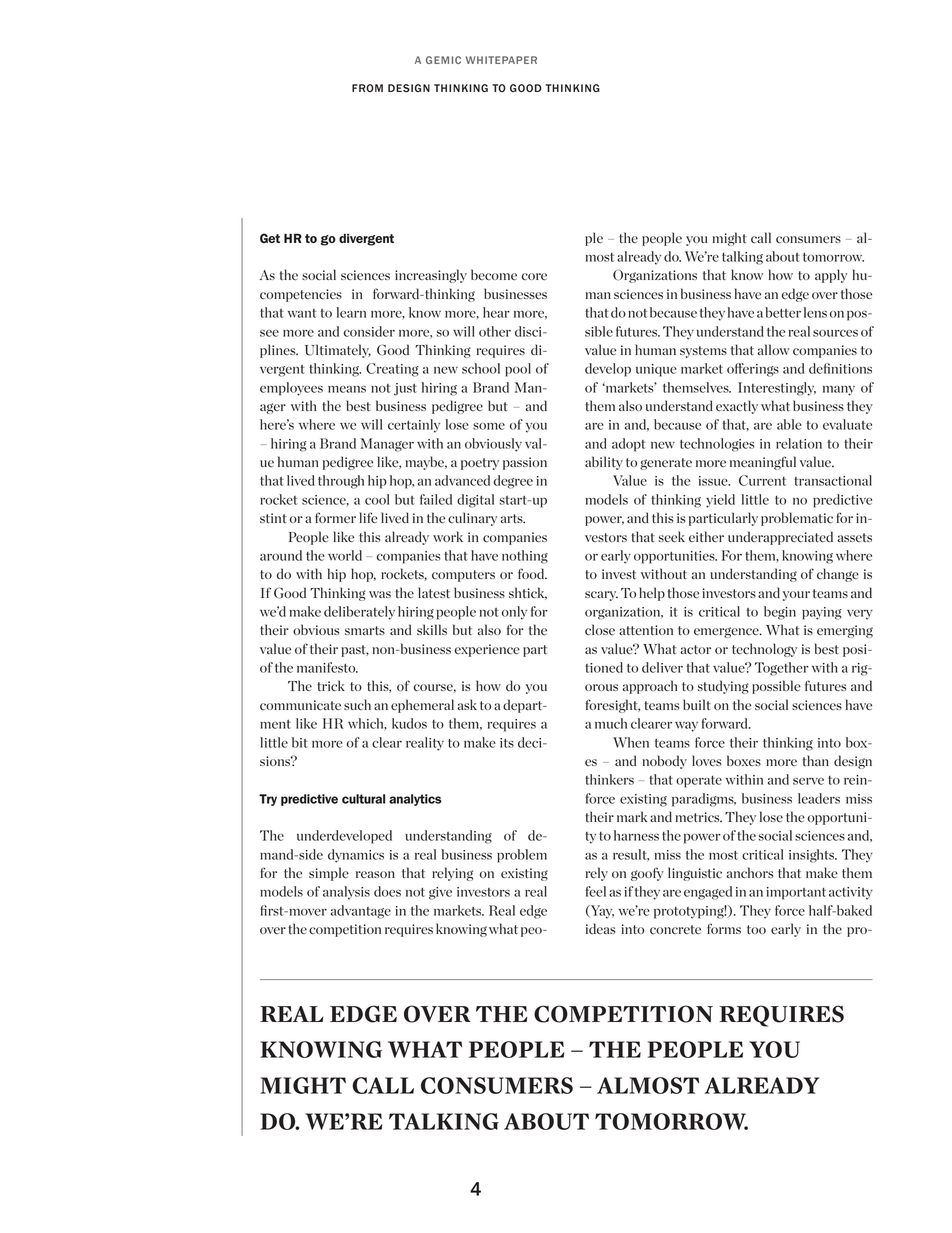 This page has width=952, height=1233. Describe the element at coordinates (359, 613) in the page. I see `deliberately` at that location.
